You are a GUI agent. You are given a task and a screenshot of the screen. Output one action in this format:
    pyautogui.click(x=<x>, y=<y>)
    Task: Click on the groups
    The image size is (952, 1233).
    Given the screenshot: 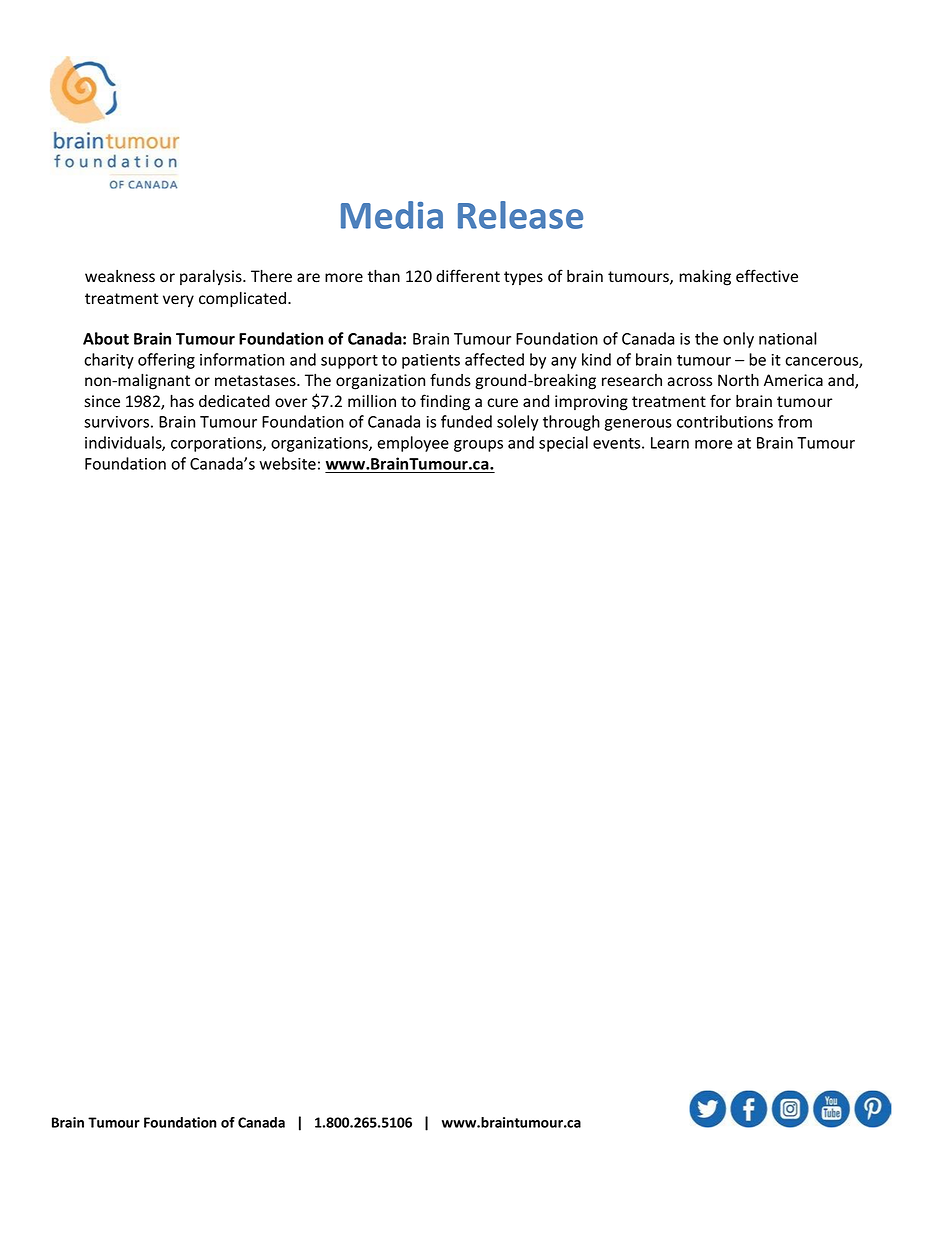 What is the action you would take?
    pyautogui.click(x=478, y=446)
